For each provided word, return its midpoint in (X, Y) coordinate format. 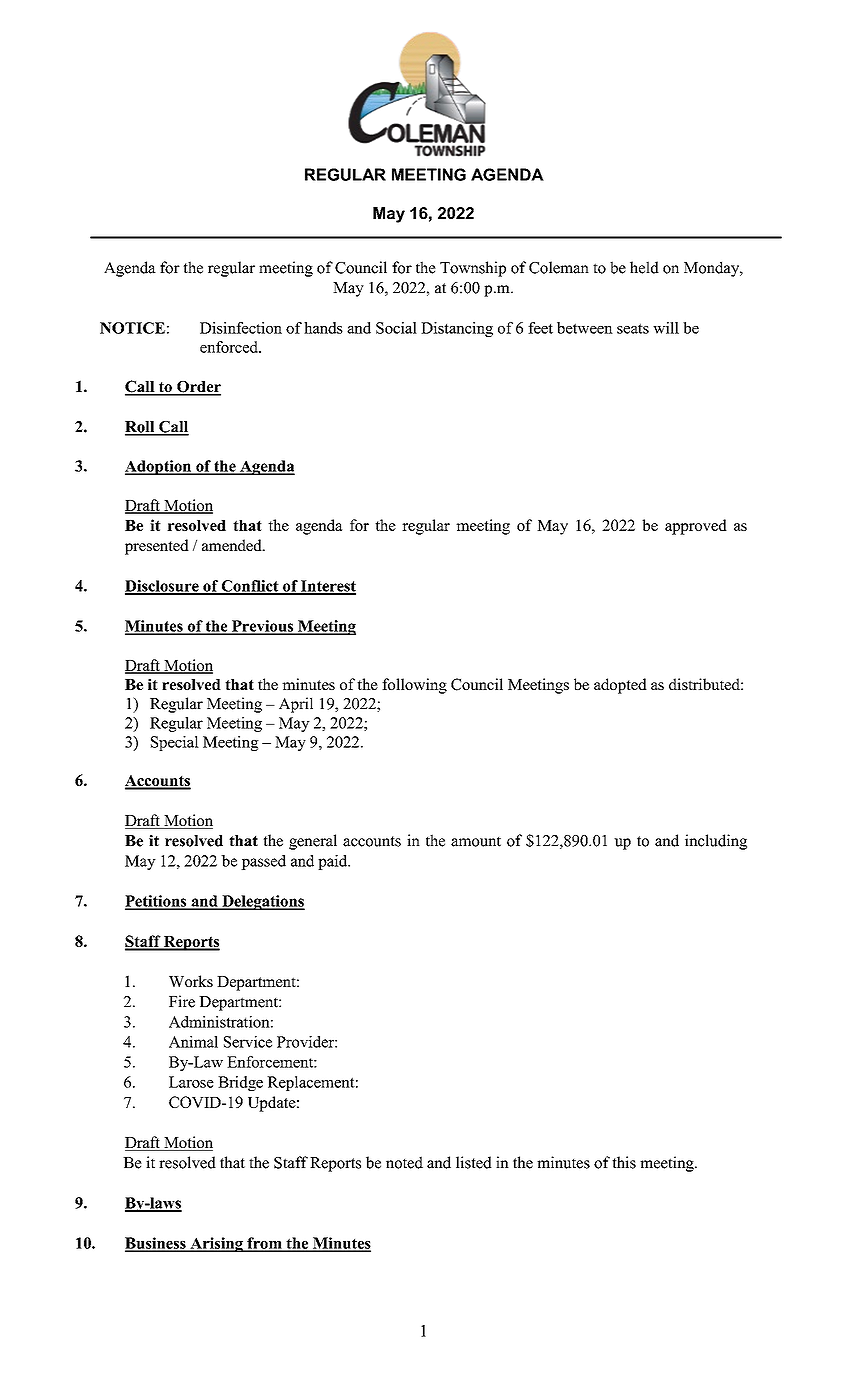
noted (404, 1162)
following (414, 686)
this (624, 1162)
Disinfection (241, 328)
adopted (620, 686)
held (644, 267)
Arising (216, 1244)
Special (175, 743)
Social (396, 328)
